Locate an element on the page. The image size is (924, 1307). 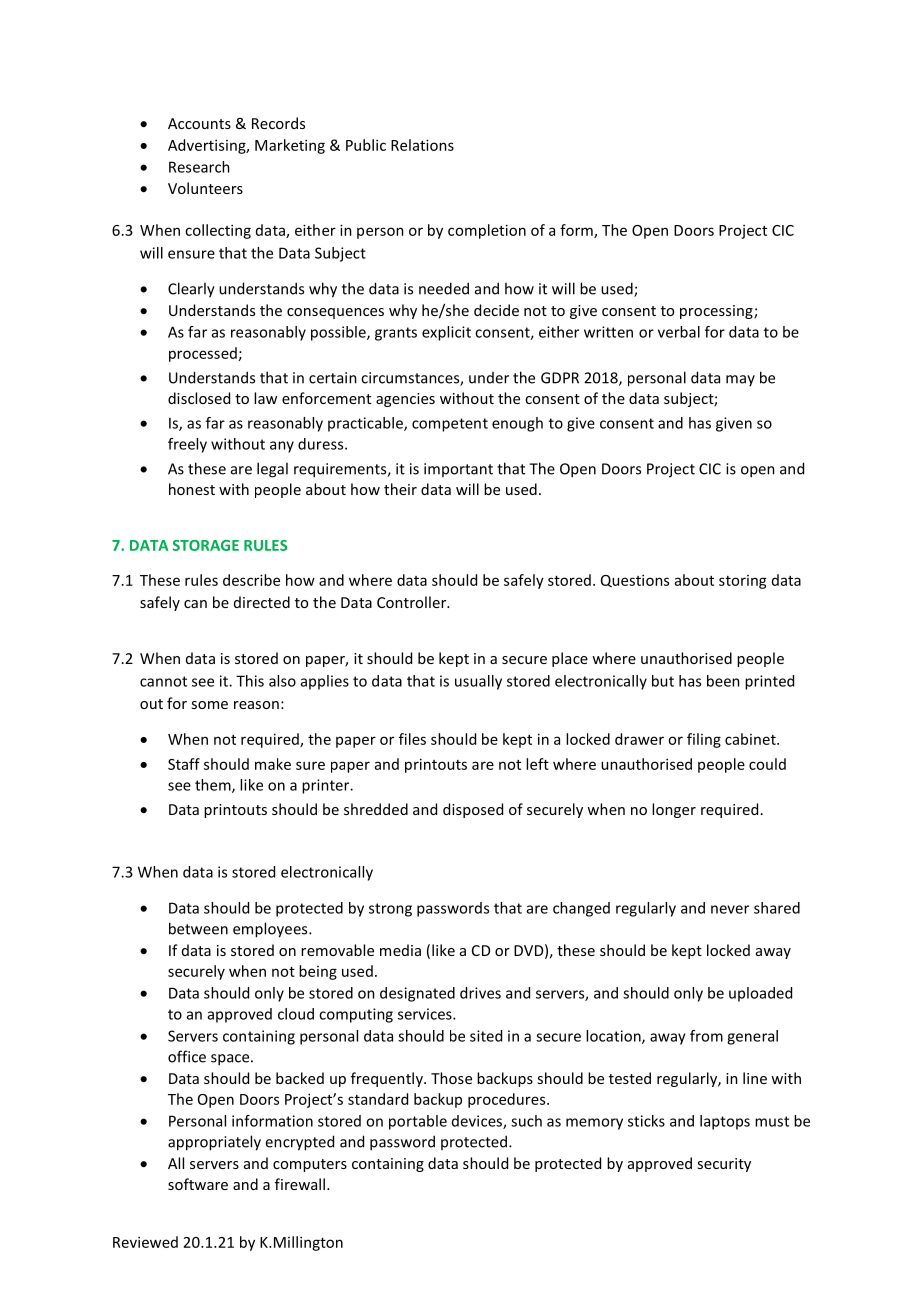
disclosed is located at coordinates (199, 398).
